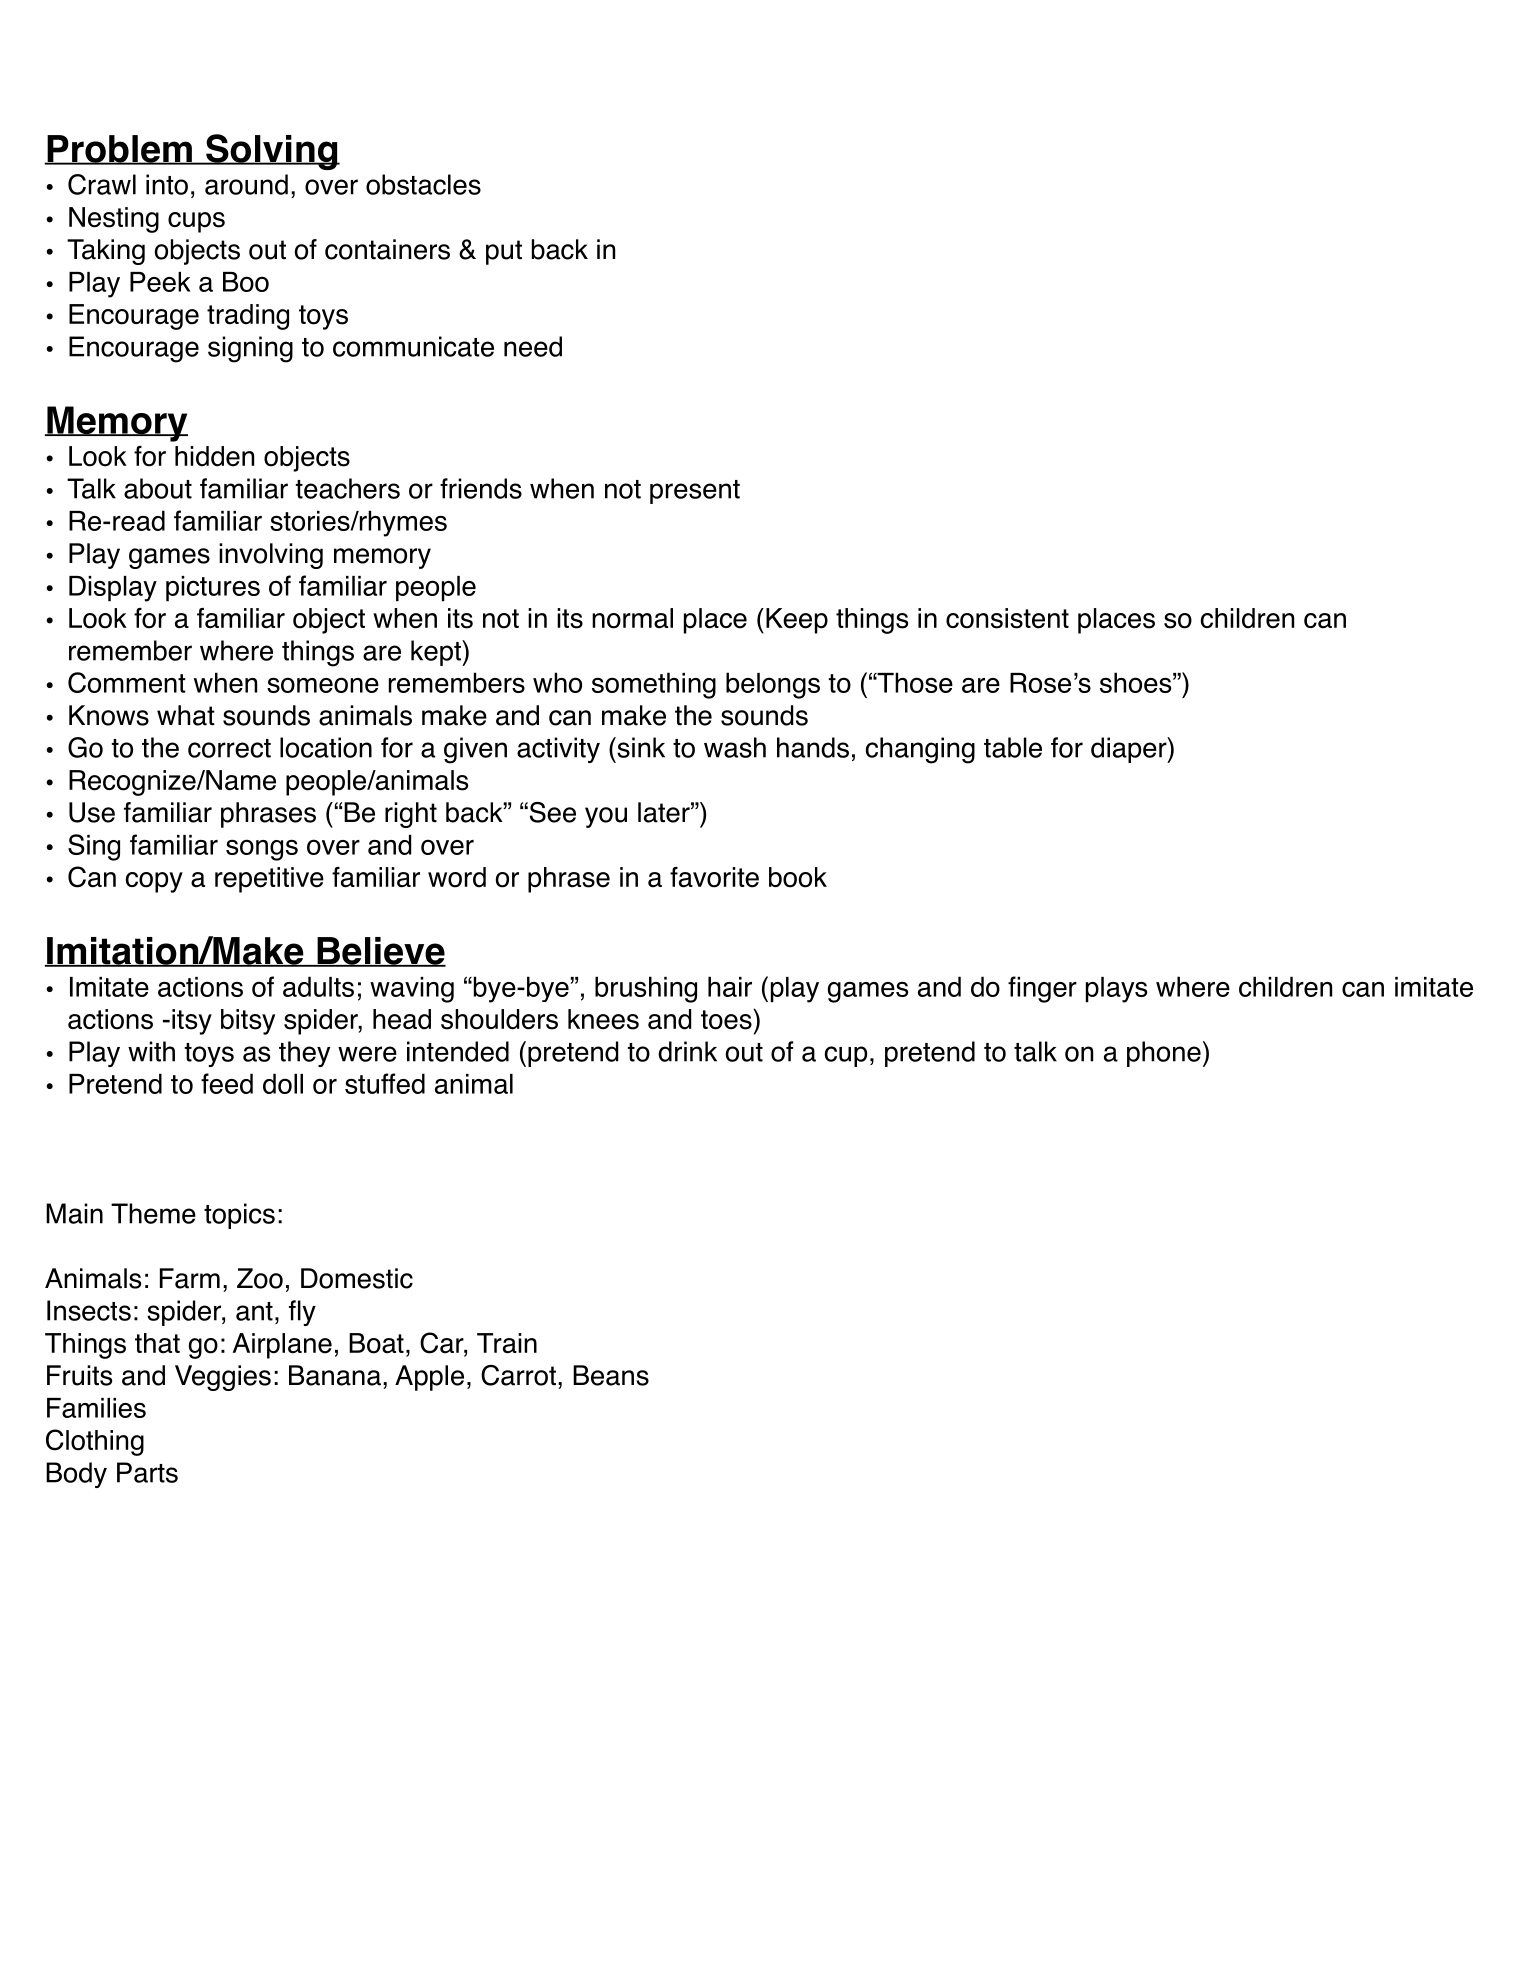 This document has height=1973, width=1524. Describe the element at coordinates (227, 1083) in the document. I see `feed` at that location.
